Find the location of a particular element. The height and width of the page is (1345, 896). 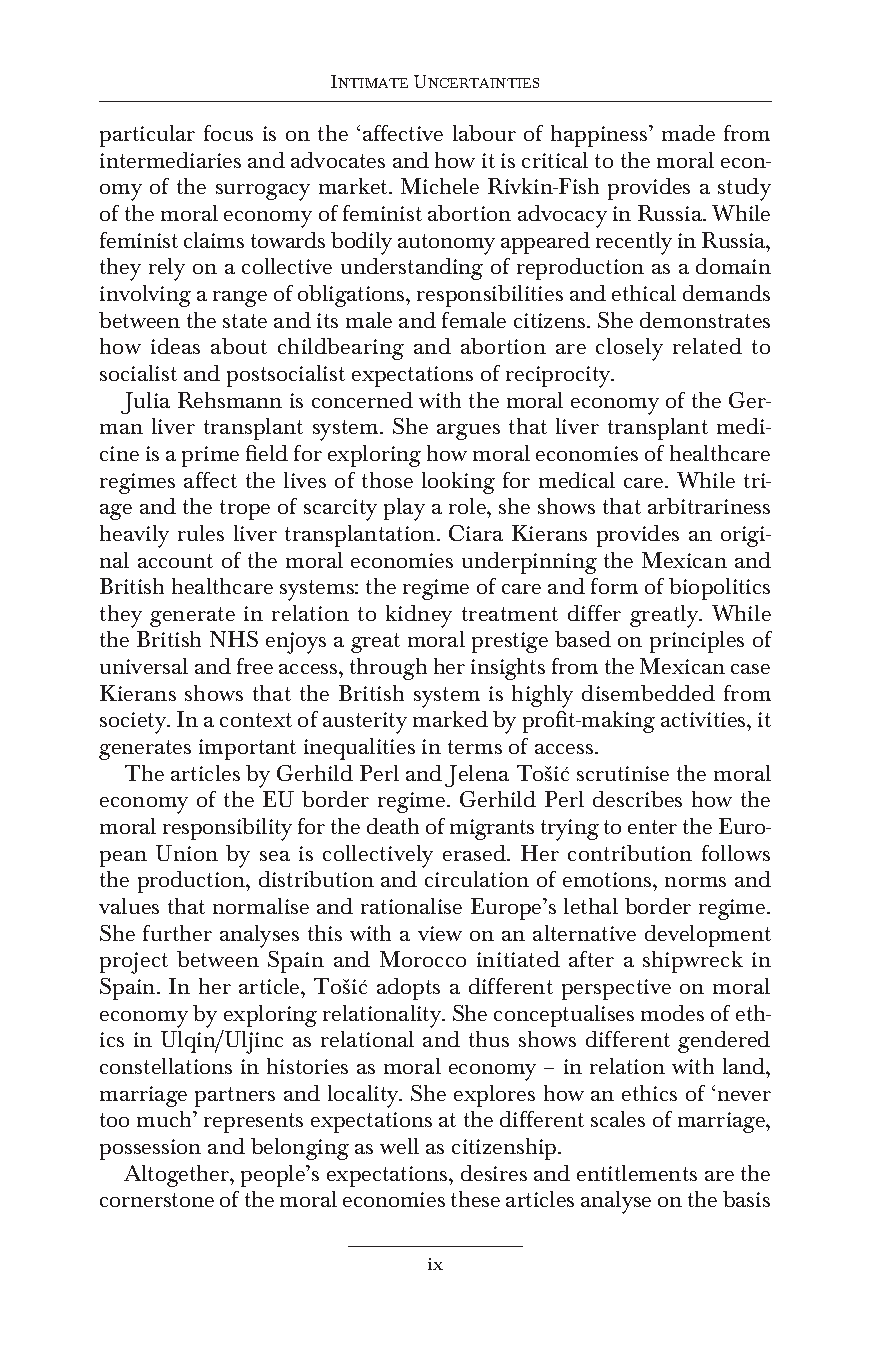

Altogether is located at coordinates (177, 1176).
